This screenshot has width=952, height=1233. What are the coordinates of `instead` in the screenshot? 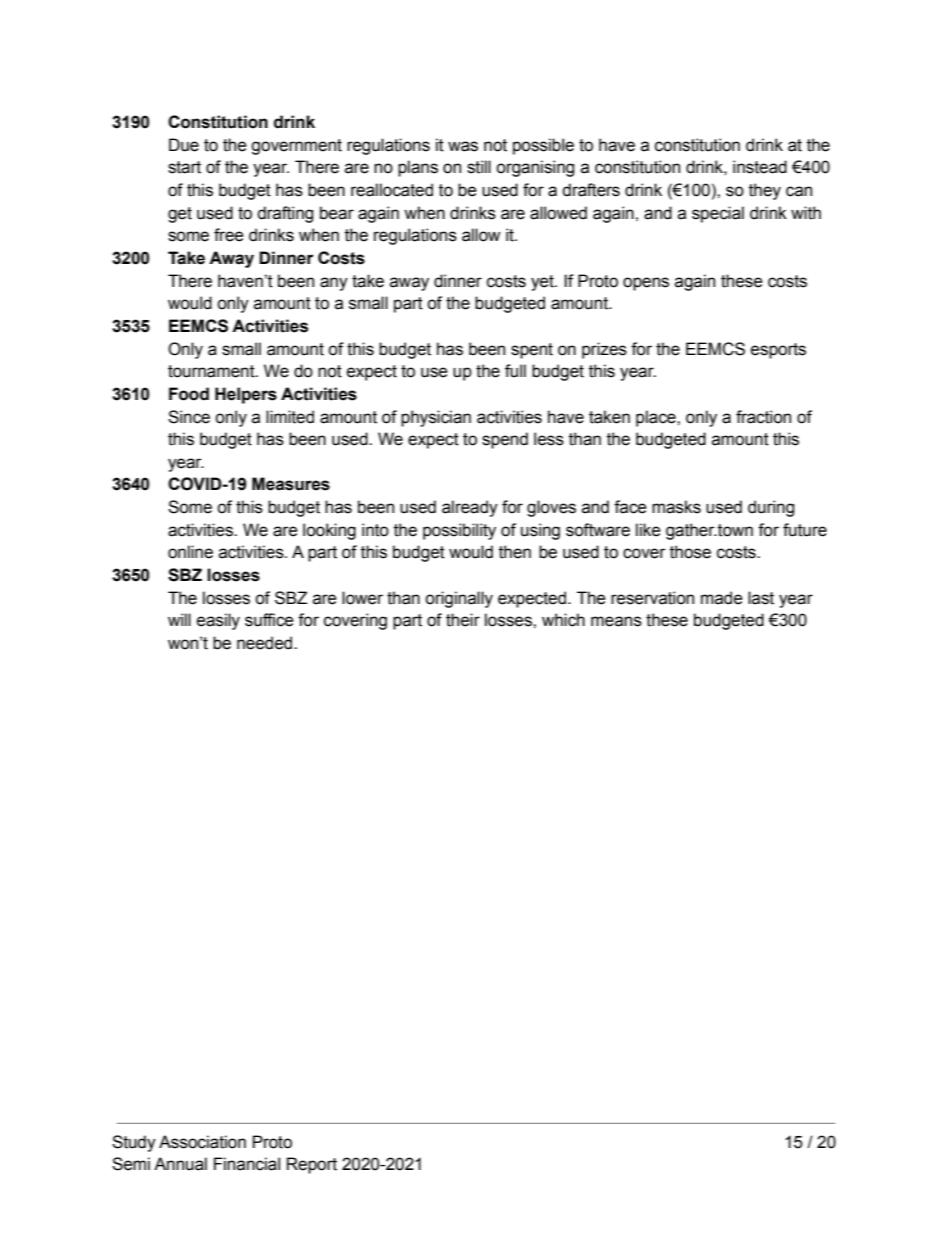 It's located at (760, 167).
